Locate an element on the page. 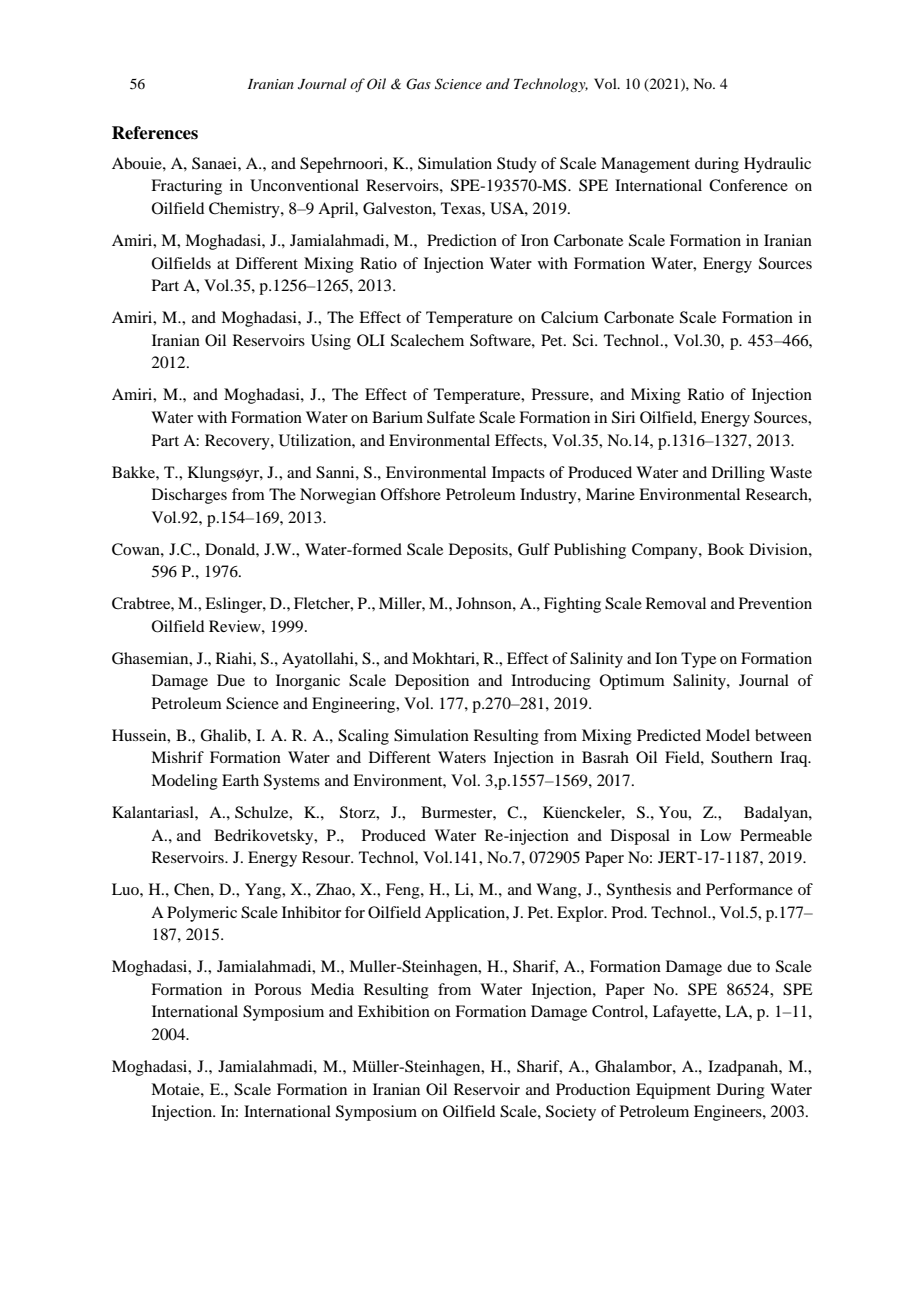 The image size is (924, 1308). References is located at coordinates (155, 133).
